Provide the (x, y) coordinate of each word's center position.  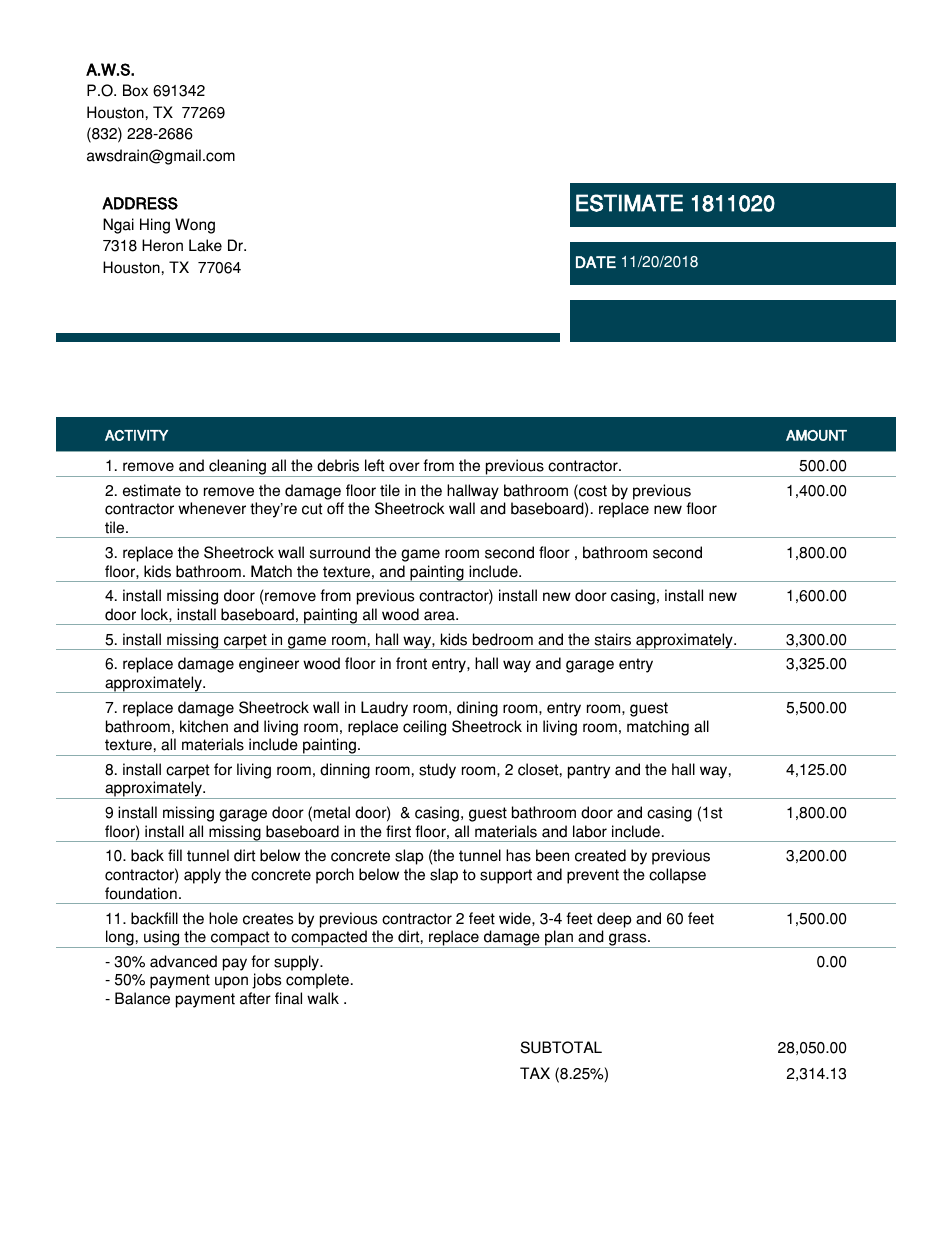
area (440, 616)
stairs (613, 639)
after (255, 998)
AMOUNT (816, 435)
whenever (212, 508)
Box (135, 90)
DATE (596, 262)
